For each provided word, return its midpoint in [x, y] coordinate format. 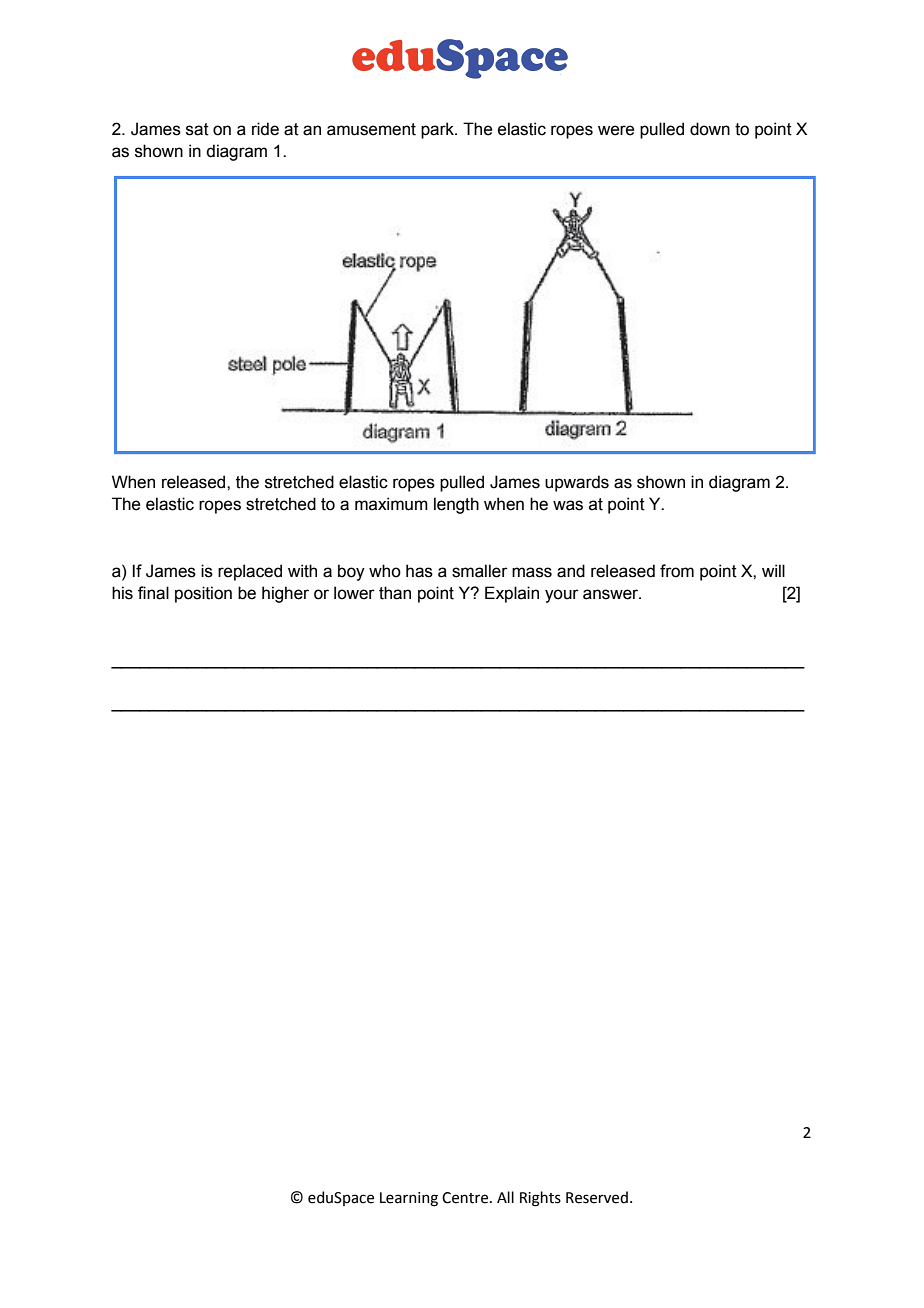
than [395, 593]
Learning [409, 1199]
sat [197, 129]
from [677, 571]
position [203, 594]
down [710, 129]
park [438, 130]
